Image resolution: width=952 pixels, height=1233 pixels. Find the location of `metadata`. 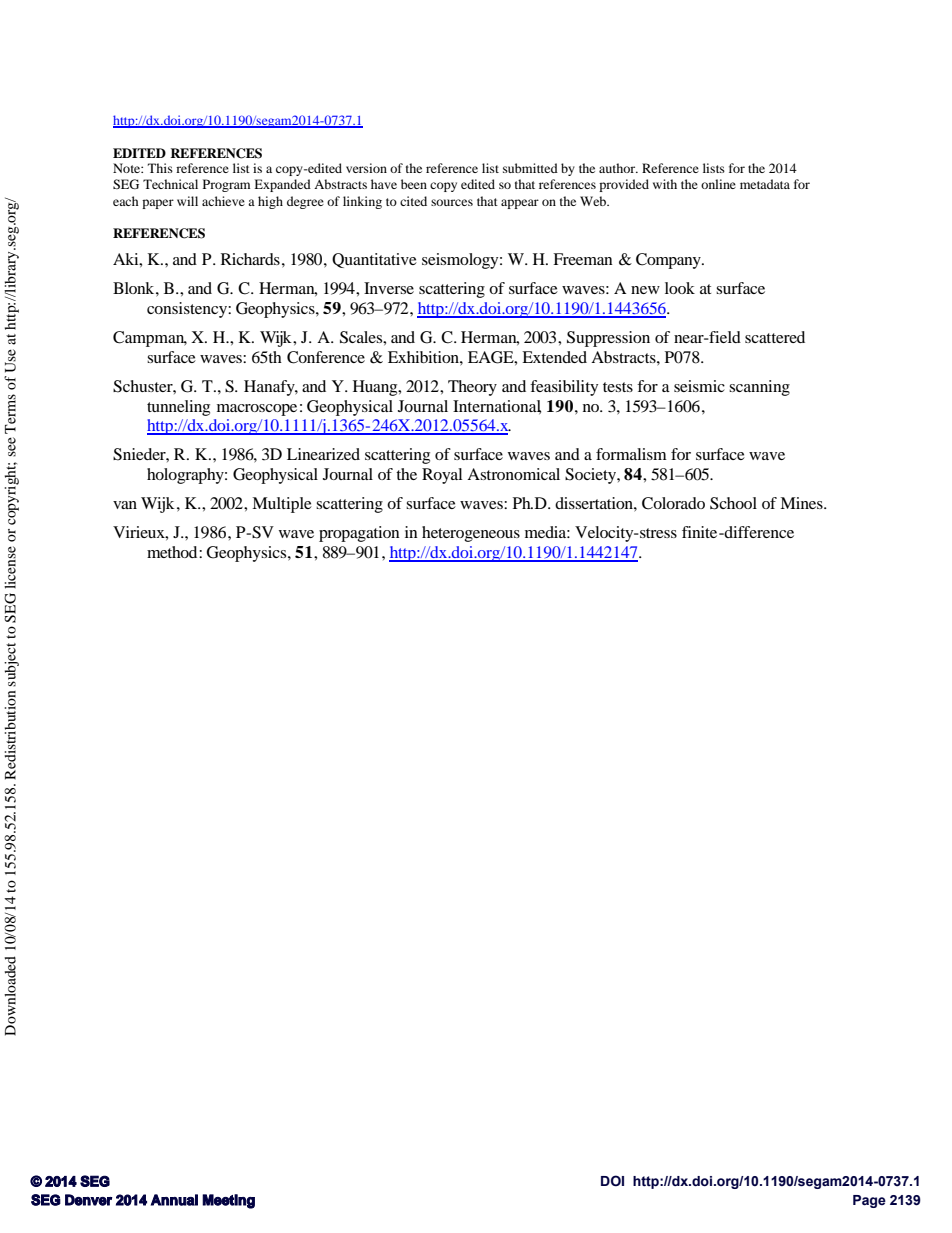

metadata is located at coordinates (765, 184).
